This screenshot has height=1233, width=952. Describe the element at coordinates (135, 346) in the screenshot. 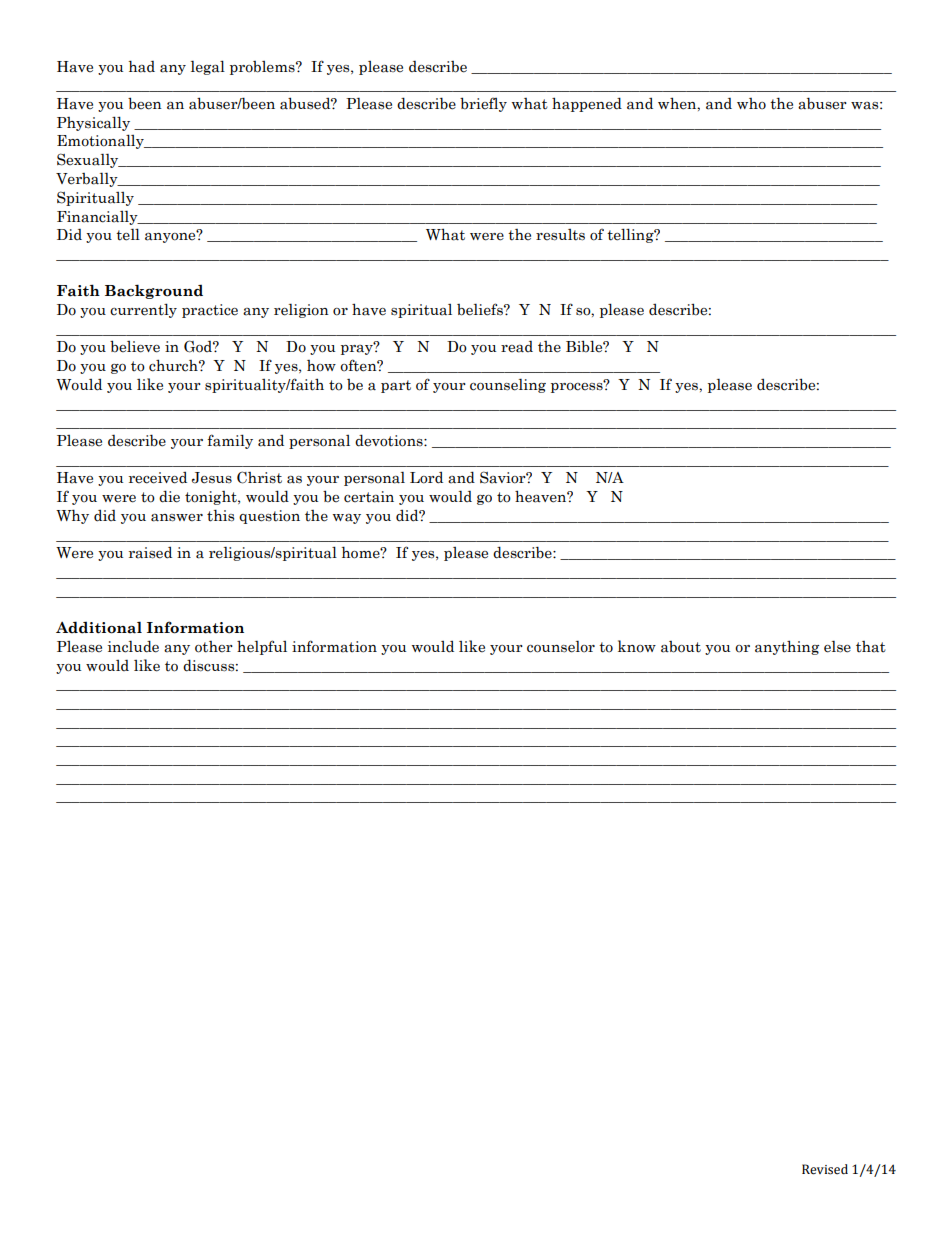

I see `believe` at that location.
